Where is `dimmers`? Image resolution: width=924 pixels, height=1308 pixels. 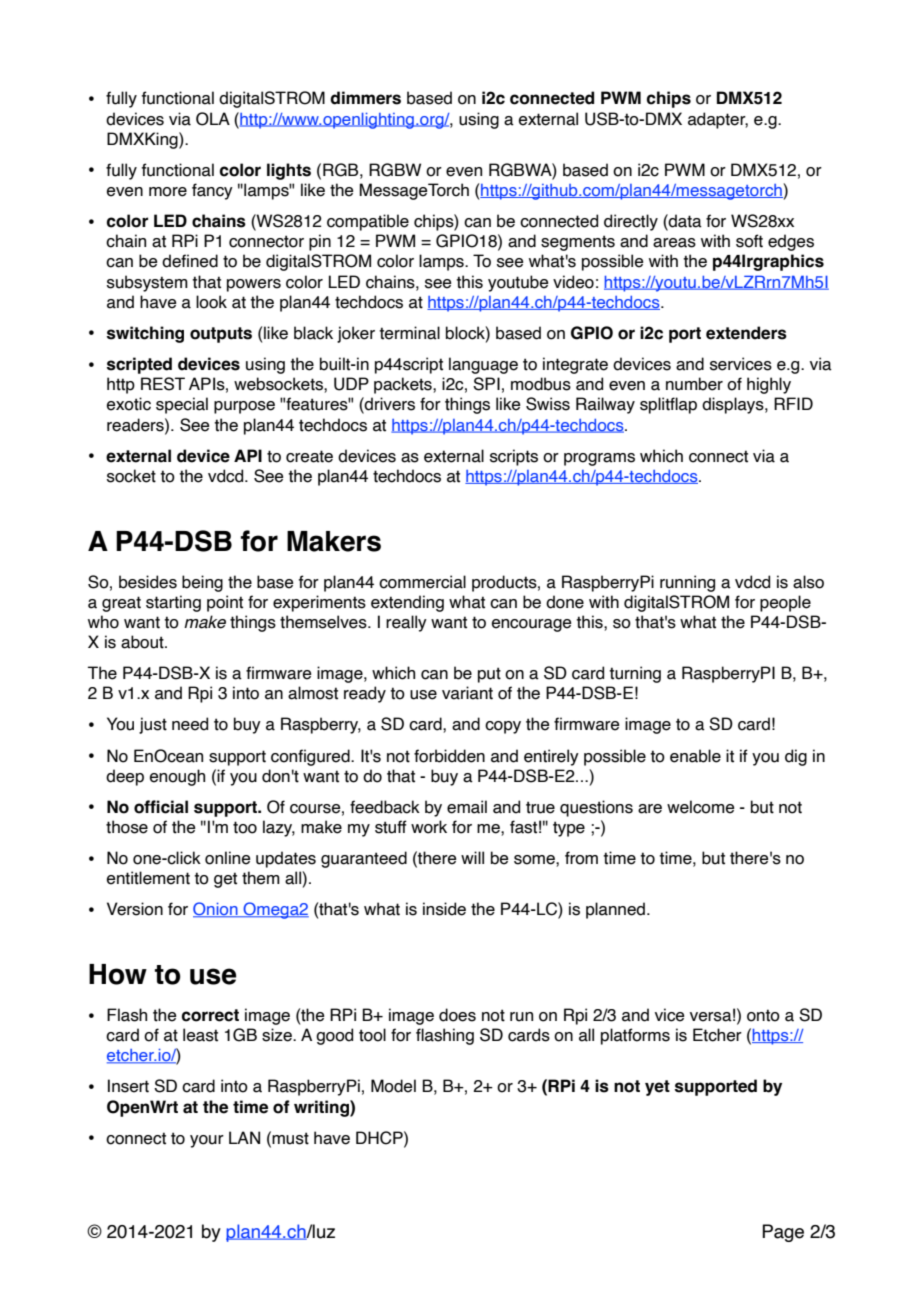
dimmers is located at coordinates (365, 98).
